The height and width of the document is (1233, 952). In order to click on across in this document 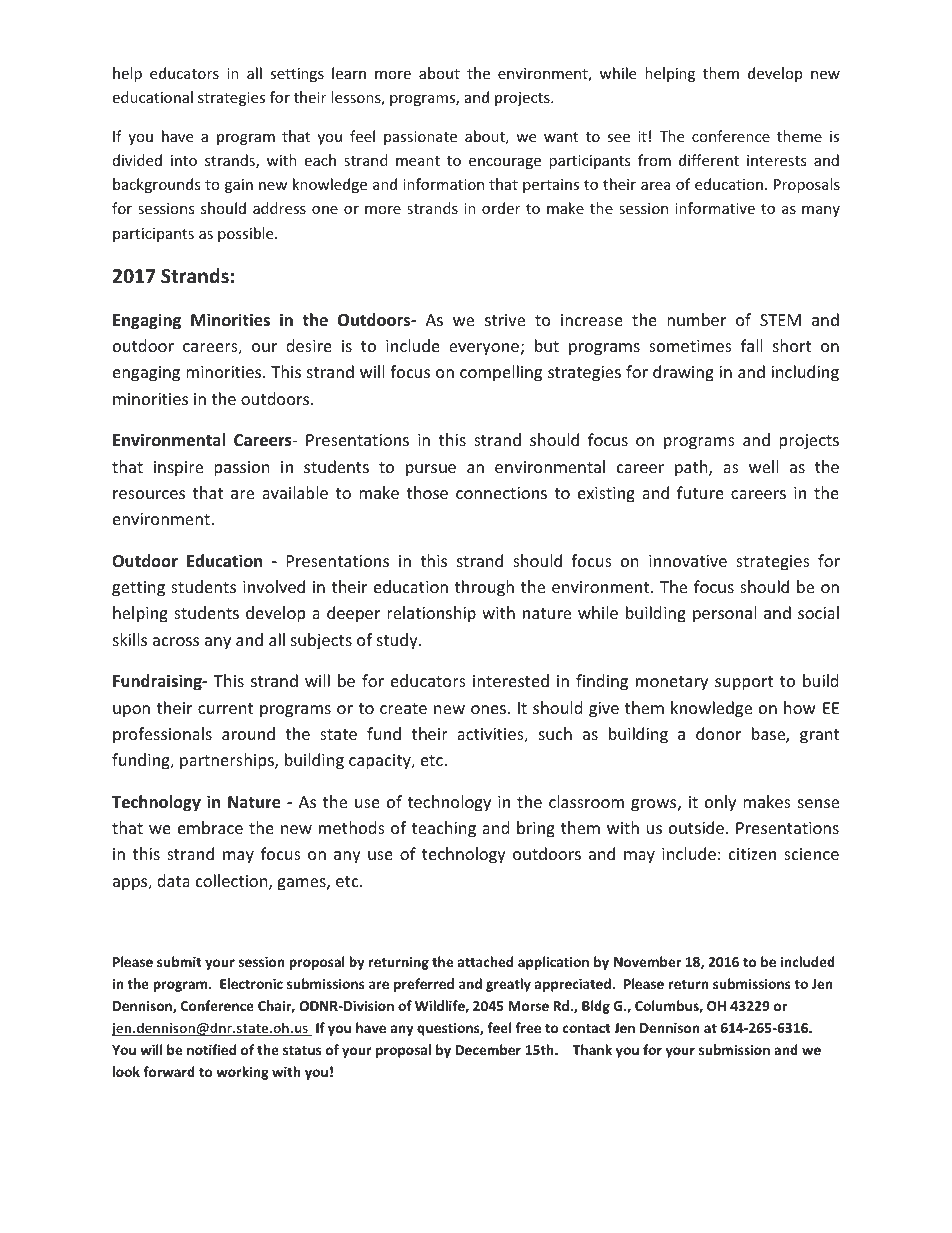, I will do `click(176, 641)`.
